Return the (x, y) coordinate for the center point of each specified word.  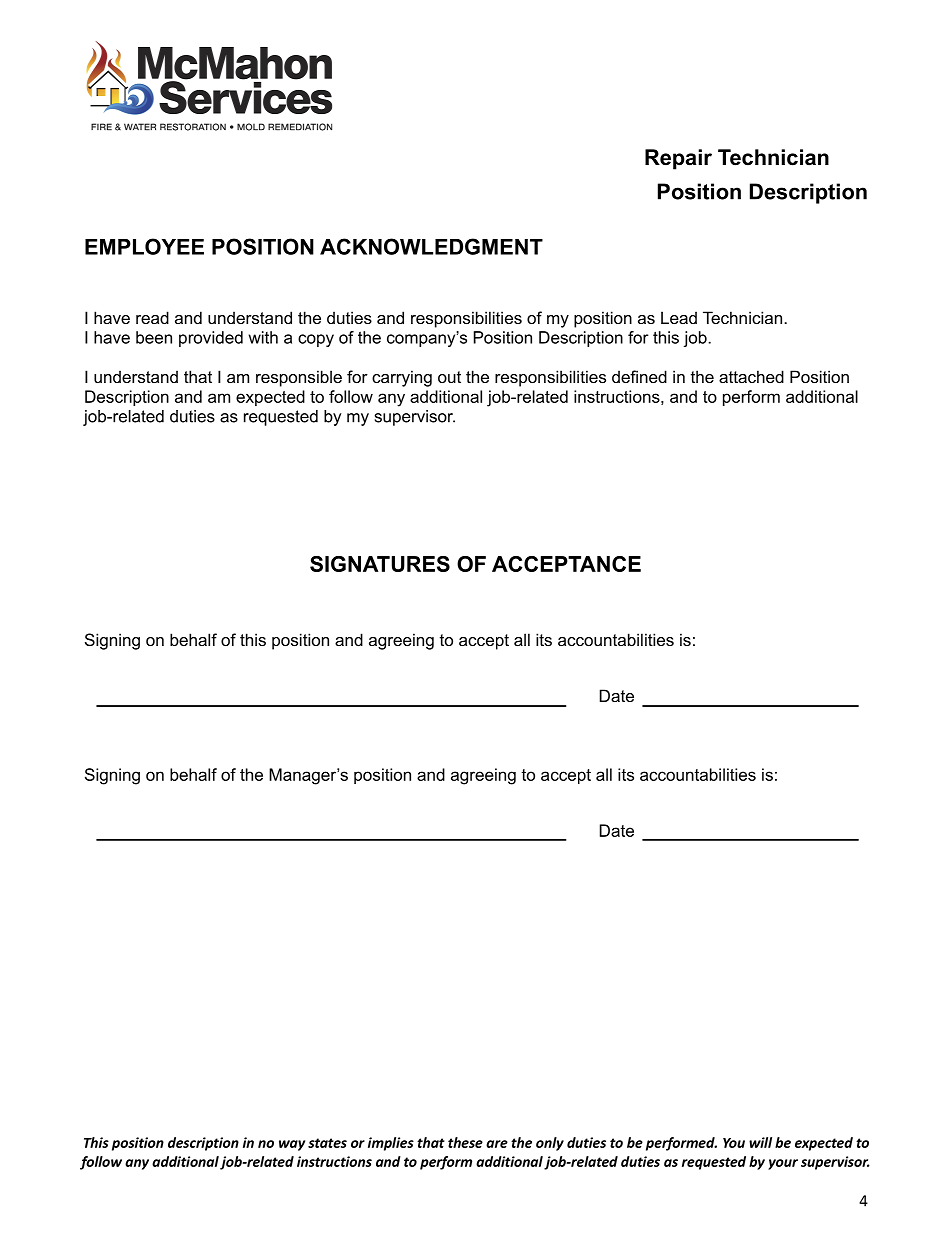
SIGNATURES (380, 564)
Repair (678, 159)
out (449, 377)
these (465, 1142)
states (327, 1143)
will (760, 1142)
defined (639, 376)
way (292, 1145)
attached (751, 376)
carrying (402, 378)
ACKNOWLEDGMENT (431, 246)
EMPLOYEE (144, 246)
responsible (299, 378)
